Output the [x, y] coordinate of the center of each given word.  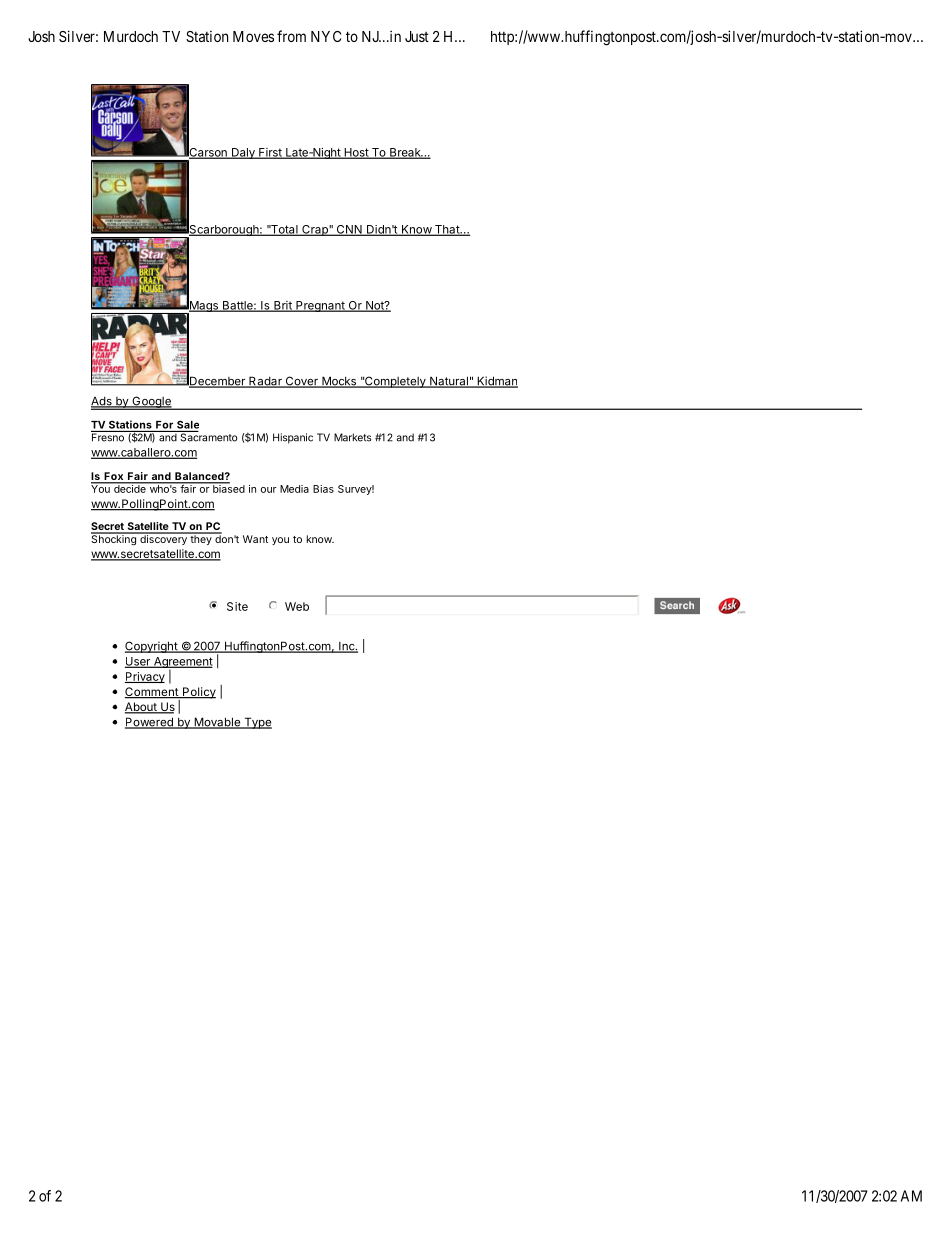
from [291, 36]
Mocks [339, 382]
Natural [449, 382]
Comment [152, 693]
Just [417, 36]
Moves [253, 36]
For [164, 425]
